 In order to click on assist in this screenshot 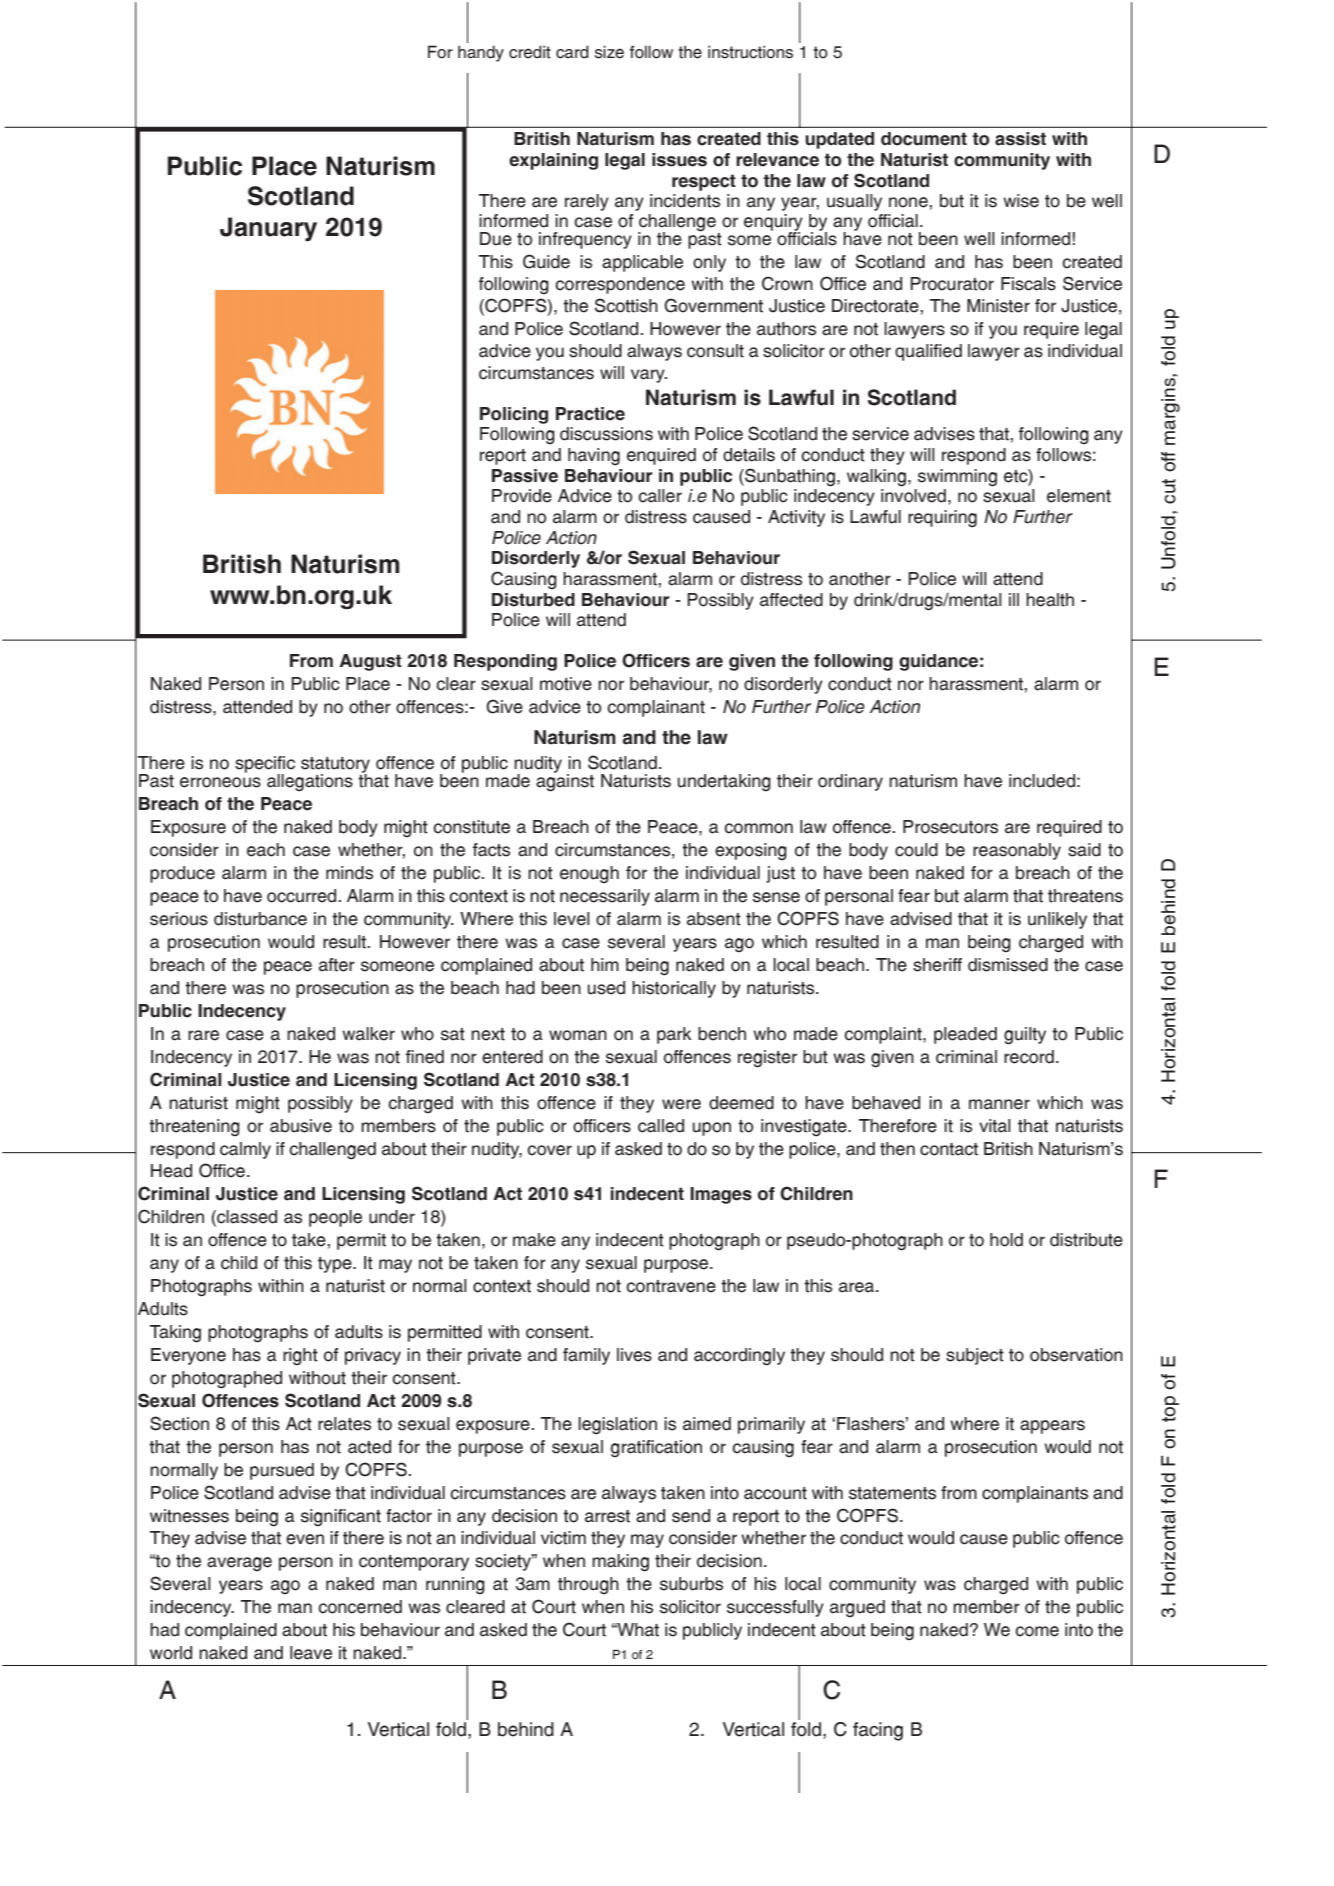, I will do `click(1020, 139)`.
